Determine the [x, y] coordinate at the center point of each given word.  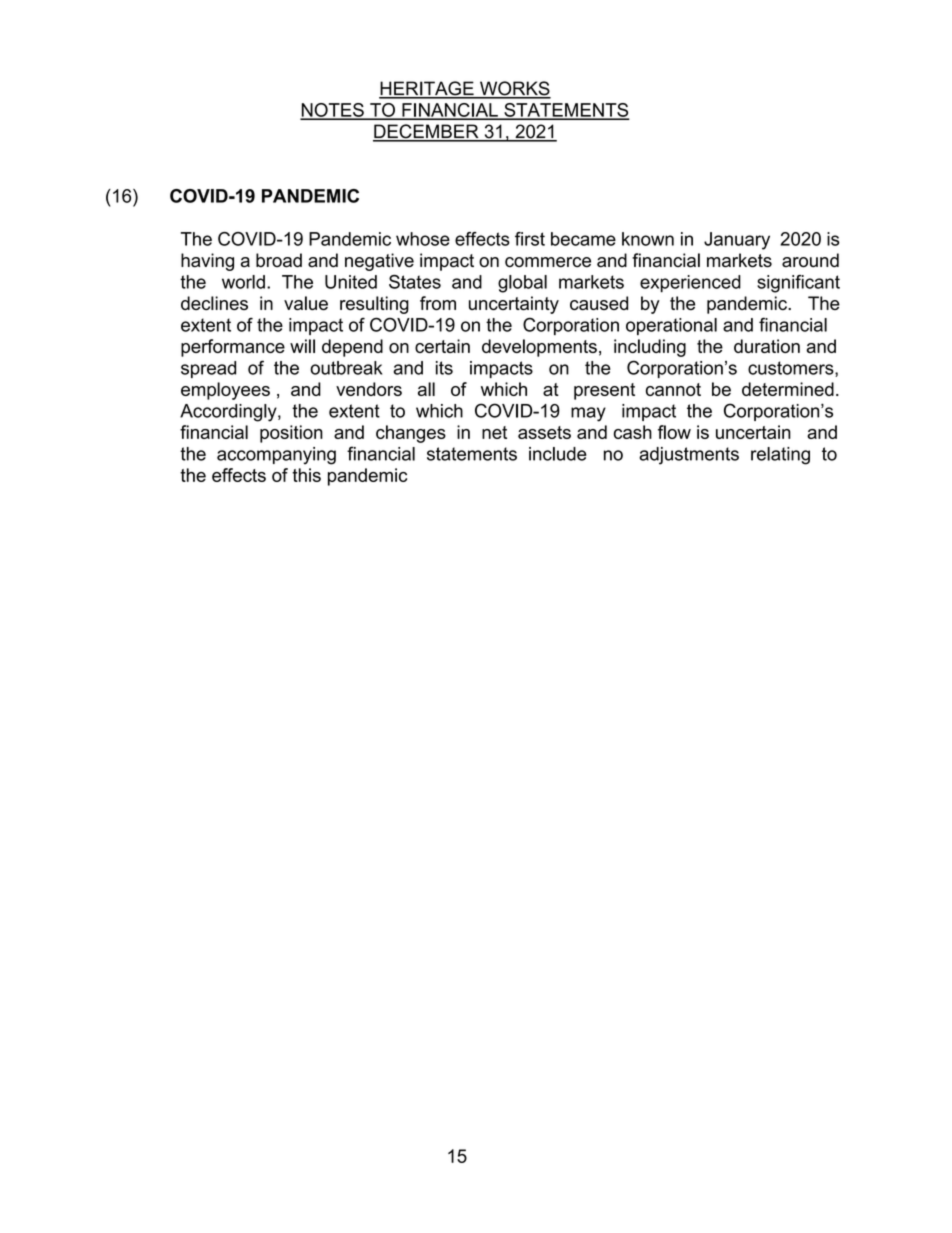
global [522, 284]
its [444, 368]
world [243, 282]
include [558, 454]
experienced [690, 284]
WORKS [514, 89]
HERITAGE [427, 89]
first [530, 239]
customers [792, 369]
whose [423, 239]
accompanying [276, 456]
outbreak [346, 368]
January [737, 241]
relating [780, 456]
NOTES [333, 111]
